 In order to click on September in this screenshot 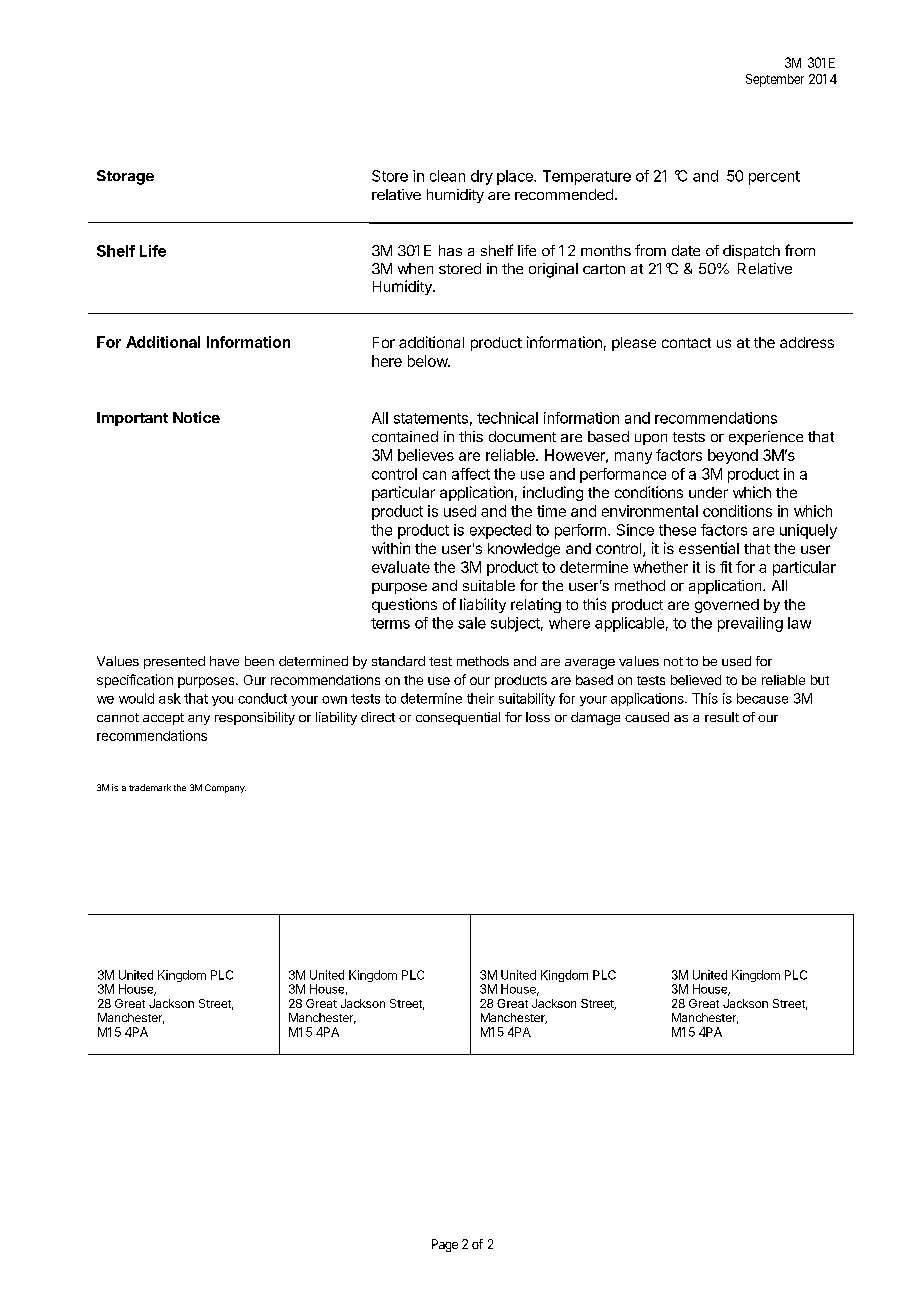, I will do `click(775, 80)`.
